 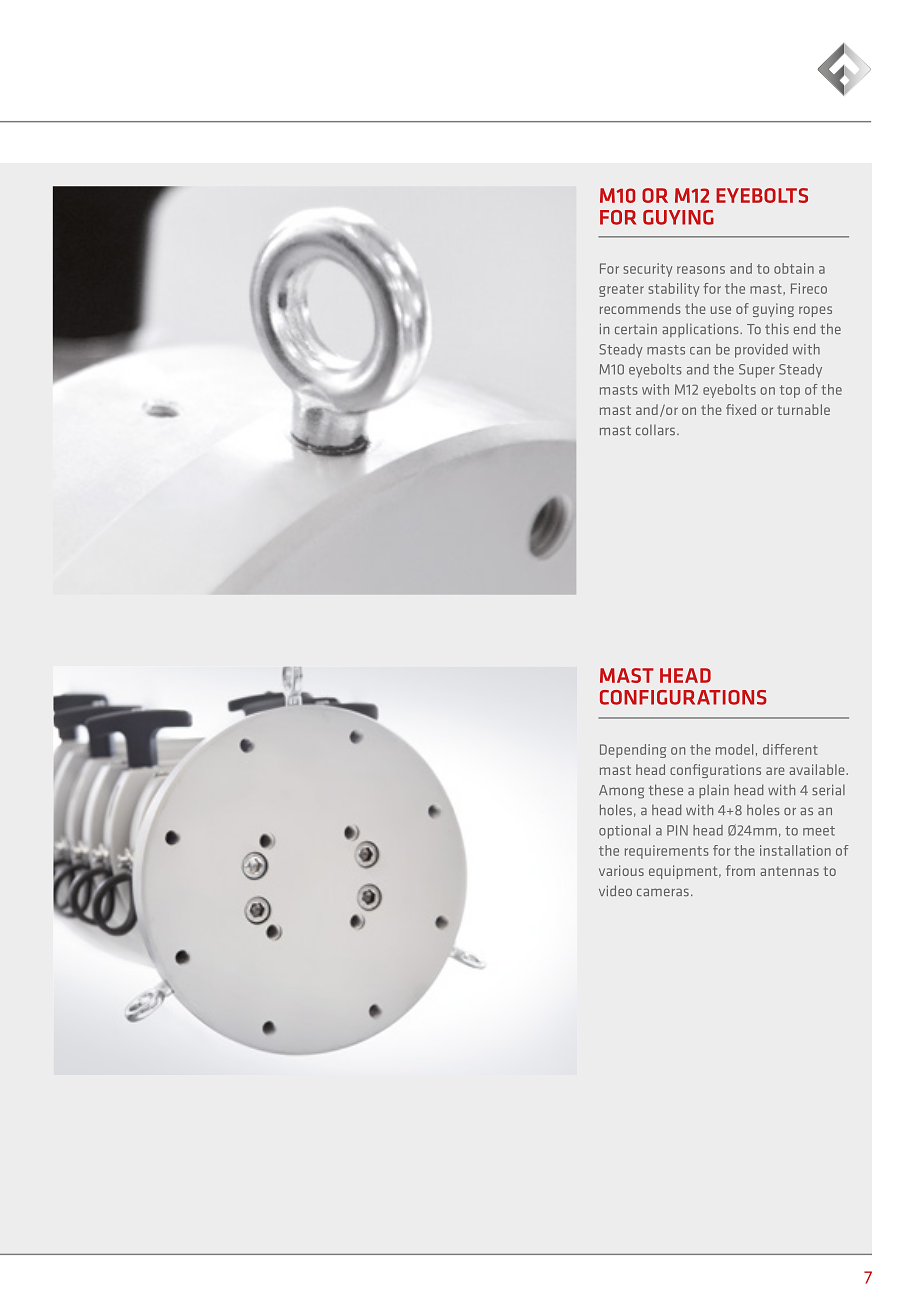 What do you see at coordinates (789, 871) in the screenshot?
I see `antennas` at bounding box center [789, 871].
